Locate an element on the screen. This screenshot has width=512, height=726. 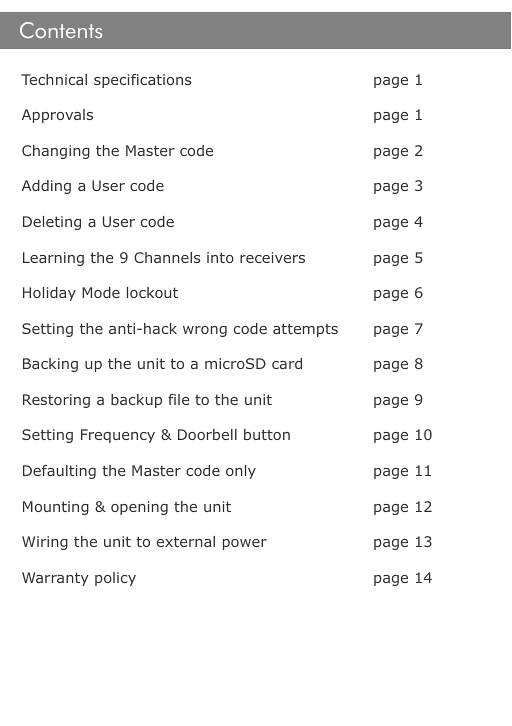
specifications is located at coordinates (142, 81).
